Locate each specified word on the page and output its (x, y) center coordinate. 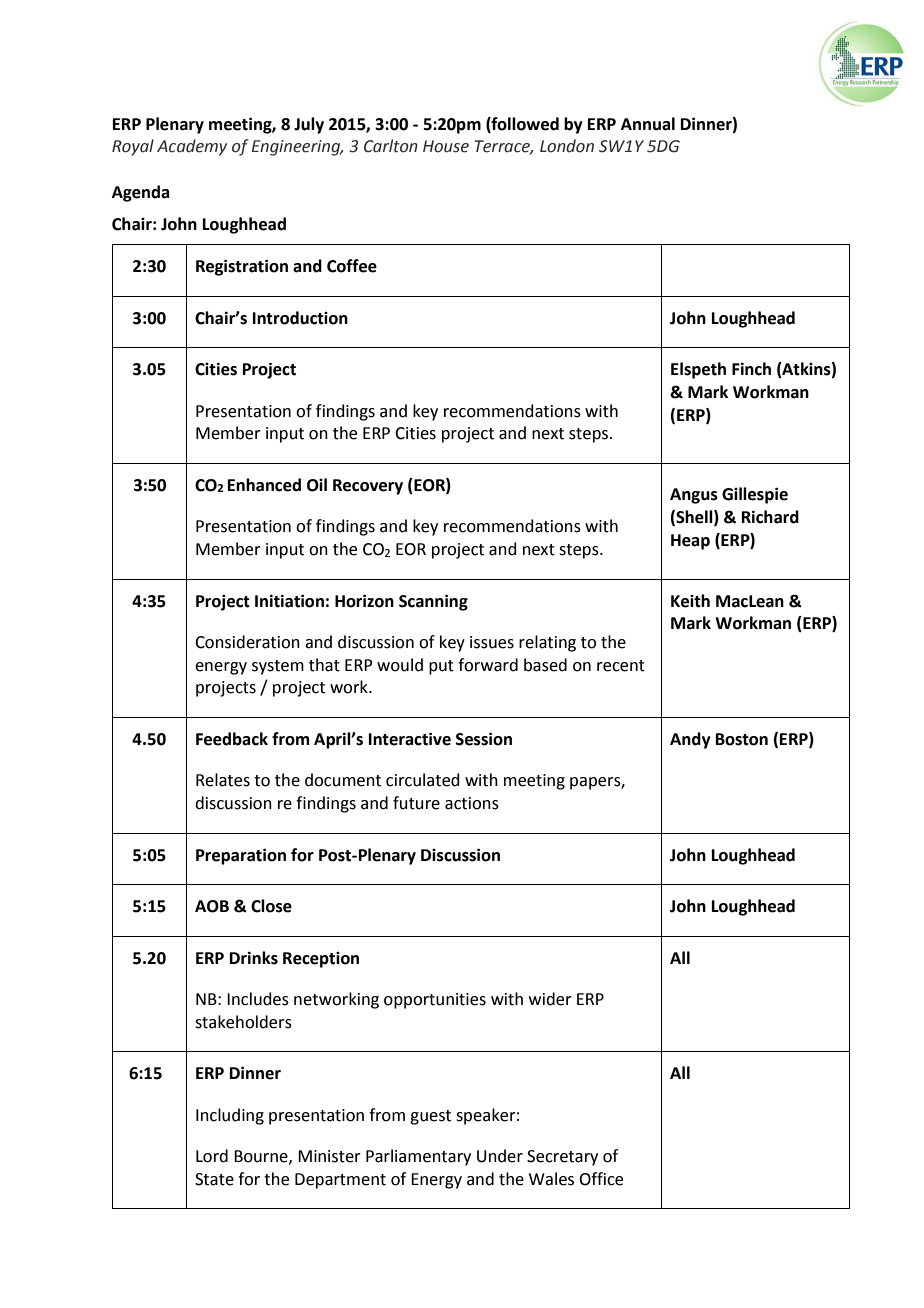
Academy (192, 147)
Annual (648, 124)
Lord (212, 1156)
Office (601, 1179)
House (446, 146)
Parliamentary (418, 1157)
